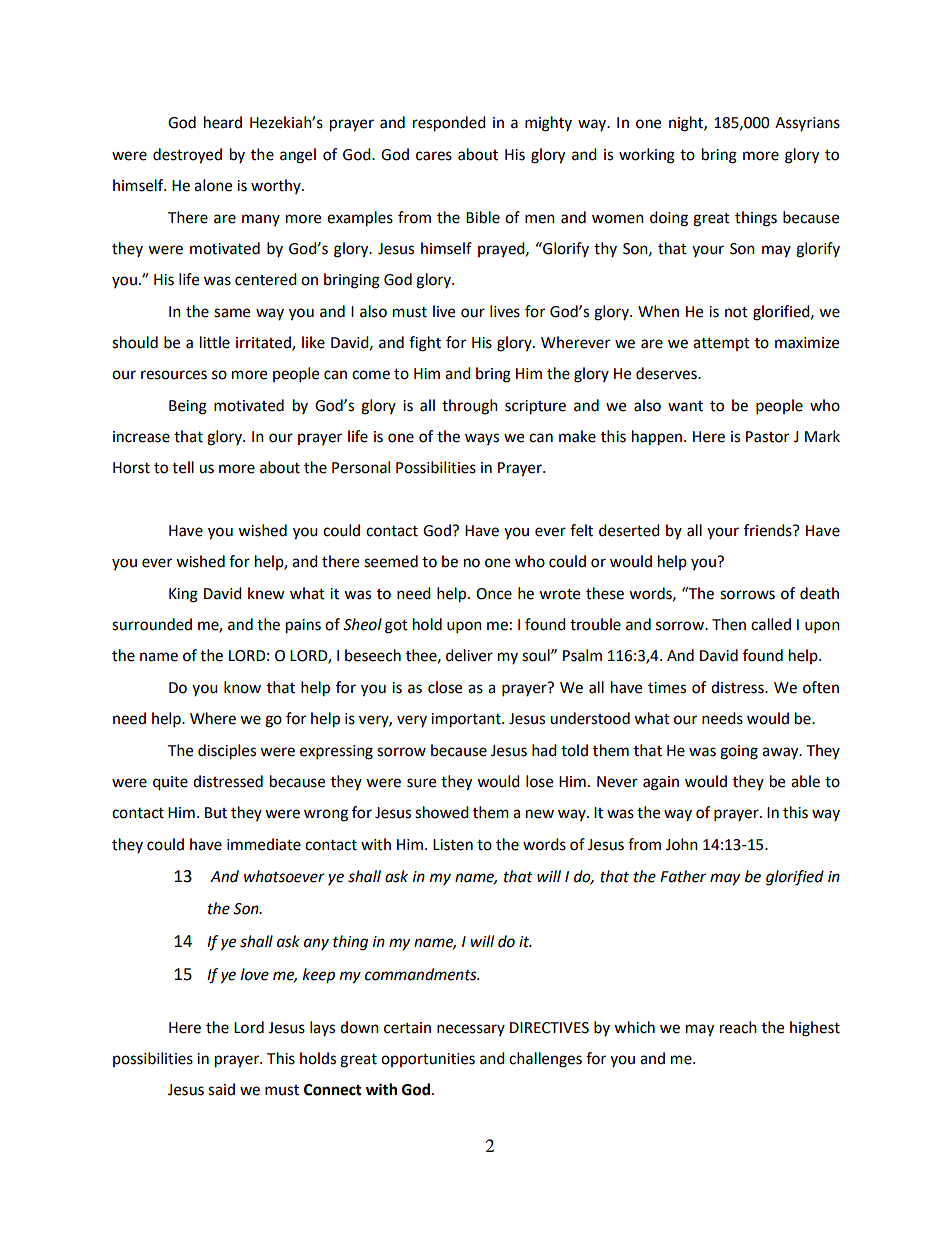  What do you see at coordinates (434, 156) in the page?
I see `cares` at bounding box center [434, 156].
